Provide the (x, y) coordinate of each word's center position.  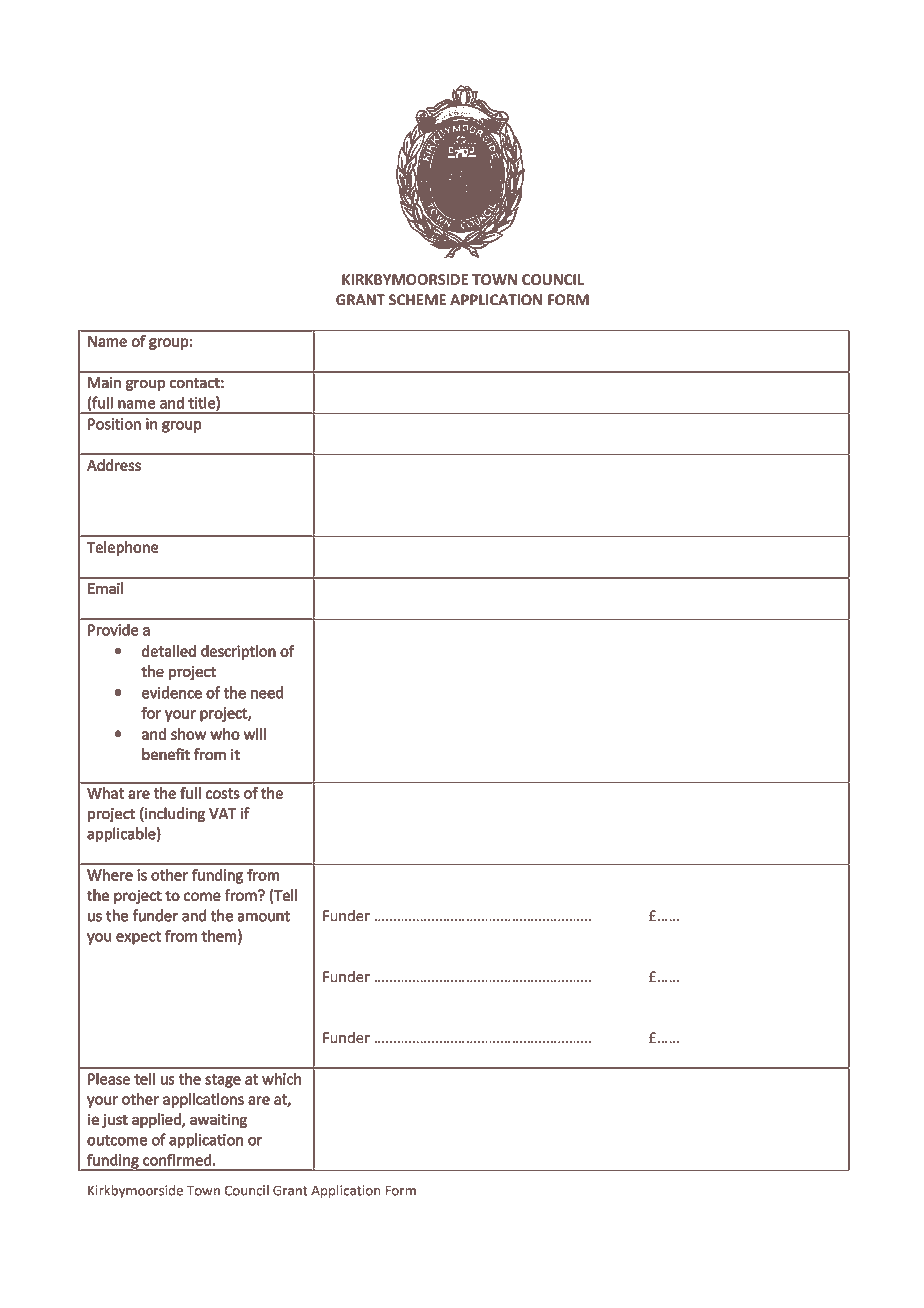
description (238, 652)
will (255, 734)
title (203, 404)
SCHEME (417, 300)
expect (138, 938)
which (281, 1079)
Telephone (122, 548)
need (267, 693)
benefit (166, 754)
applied (157, 1120)
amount (264, 916)
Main (104, 382)
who (225, 734)
